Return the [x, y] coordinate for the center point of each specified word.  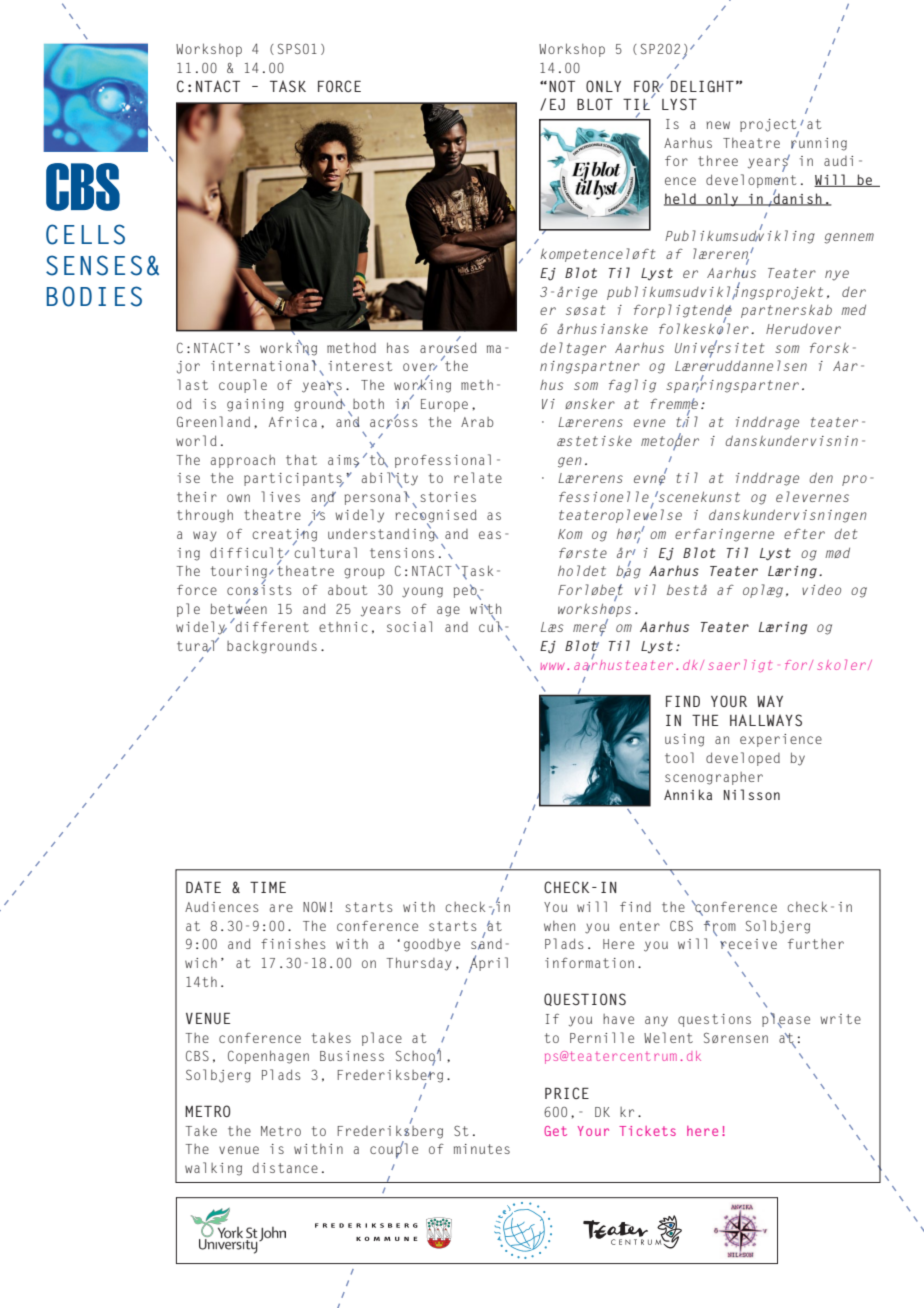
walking [213, 1169]
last [192, 384]
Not [562, 86]
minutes [482, 1149]
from [720, 926]
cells [85, 234]
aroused [448, 346]
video [821, 590]
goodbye [432, 945]
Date [203, 887]
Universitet [720, 347]
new [718, 125]
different [271, 625]
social [409, 626]
